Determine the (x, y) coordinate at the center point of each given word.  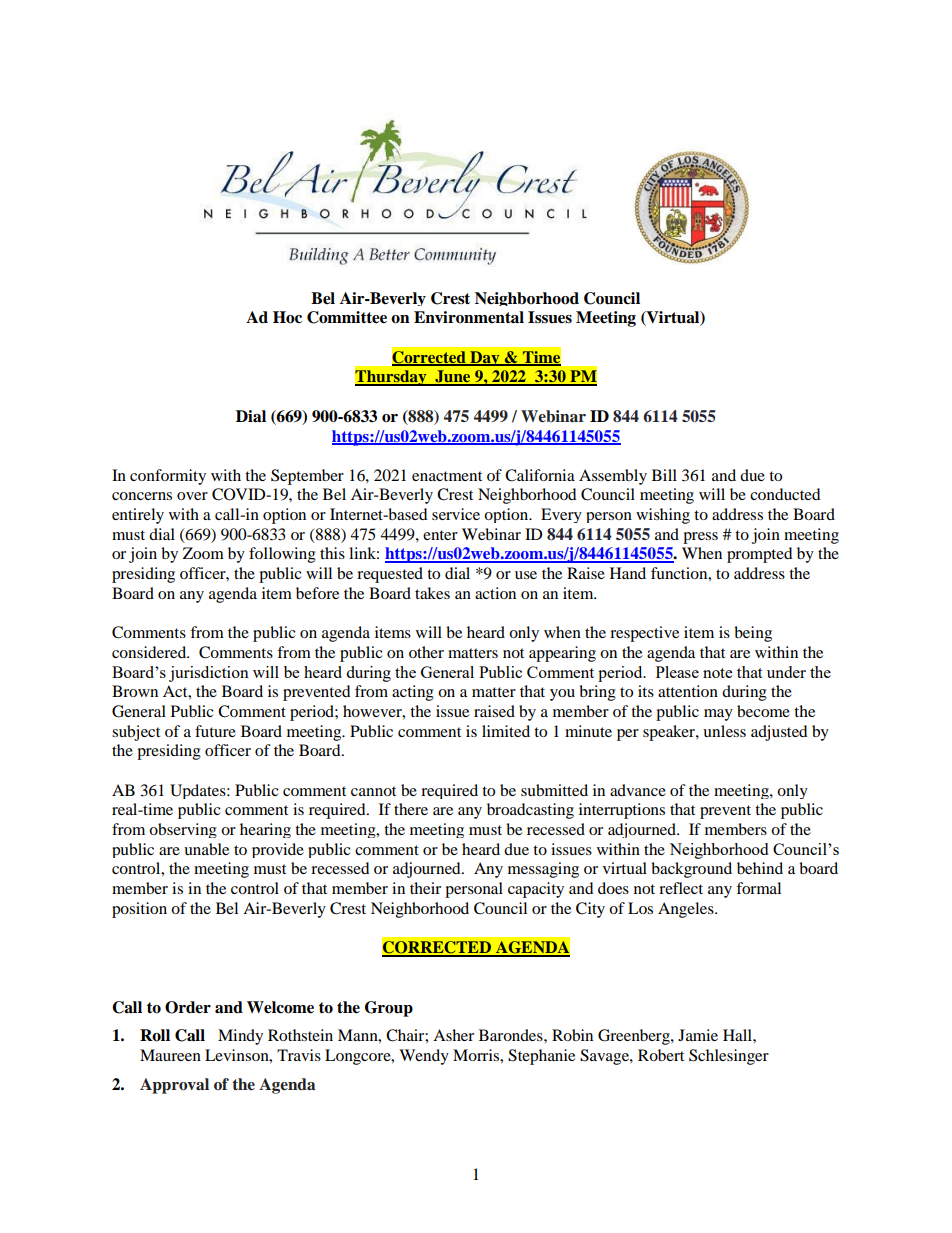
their (425, 888)
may (718, 715)
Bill (664, 475)
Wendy (424, 1057)
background (691, 870)
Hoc (287, 317)
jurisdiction (209, 674)
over (192, 496)
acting (413, 693)
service (456, 514)
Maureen (170, 1055)
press (700, 538)
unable (206, 849)
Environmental (469, 317)
